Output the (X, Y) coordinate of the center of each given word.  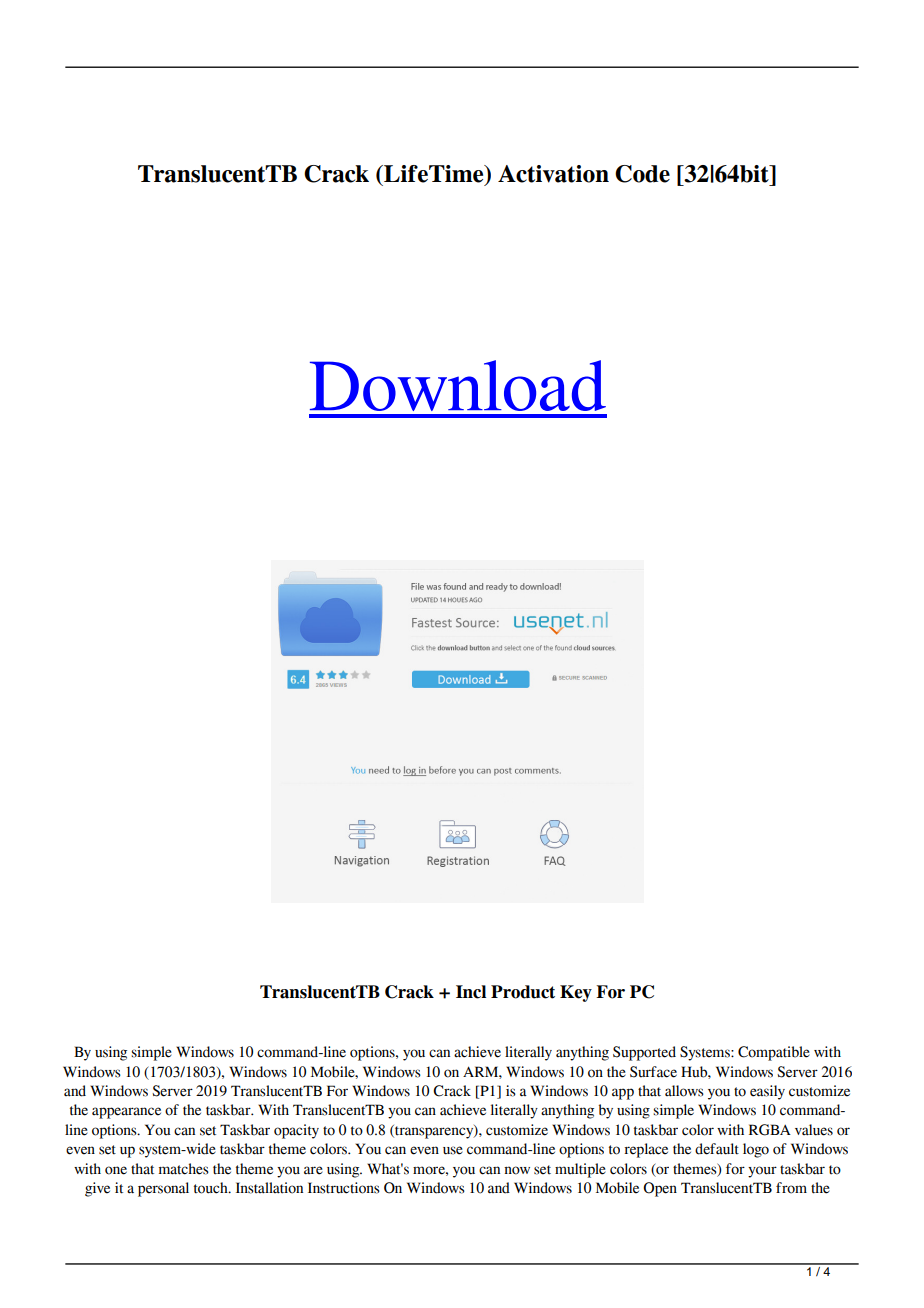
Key (576, 993)
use (453, 1150)
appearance (126, 1113)
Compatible (774, 1053)
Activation (553, 174)
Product (523, 992)
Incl (471, 992)
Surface (653, 1072)
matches (184, 1169)
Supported (644, 1053)
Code (642, 174)
